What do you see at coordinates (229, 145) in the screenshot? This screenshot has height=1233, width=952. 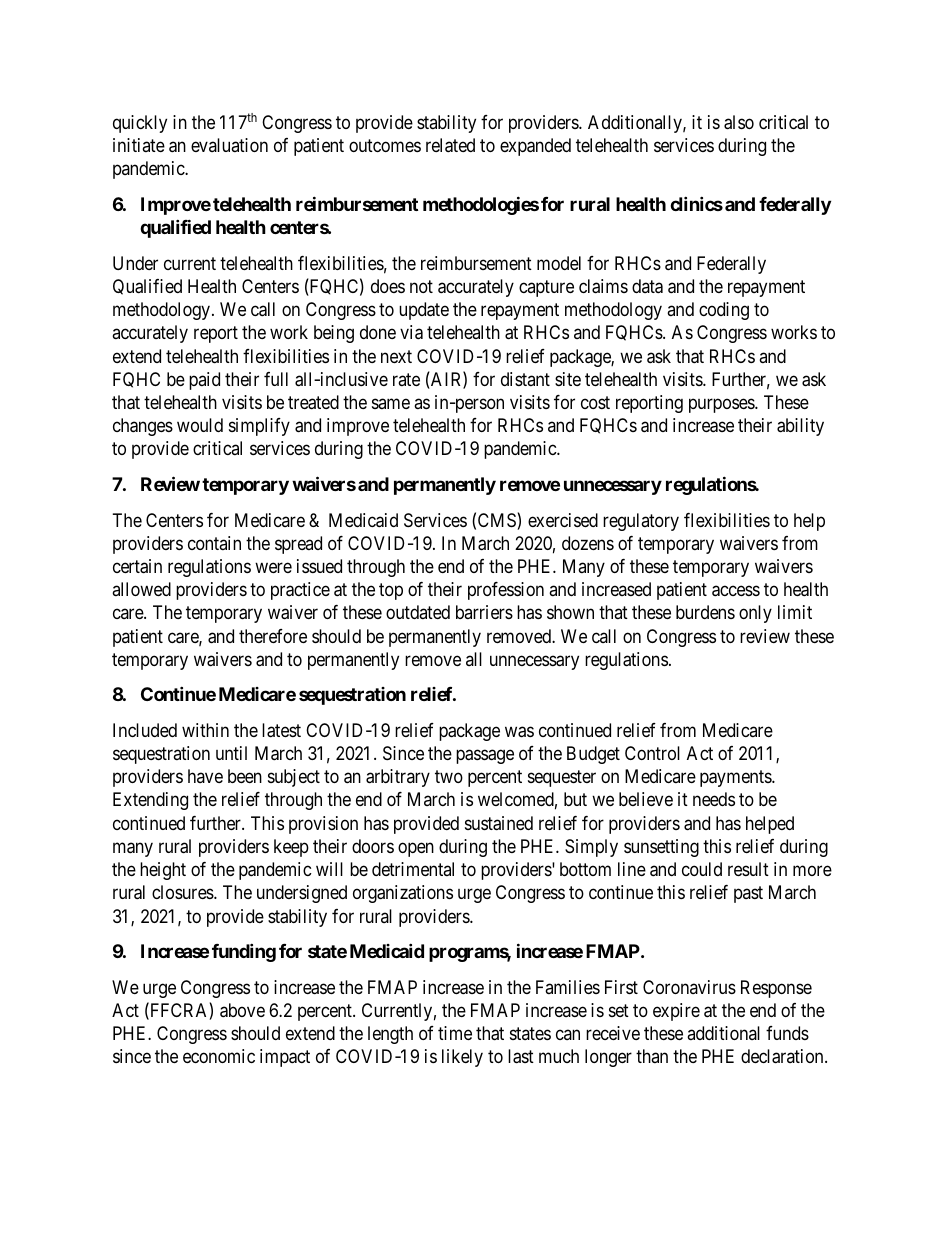 I see `evaluation` at bounding box center [229, 145].
